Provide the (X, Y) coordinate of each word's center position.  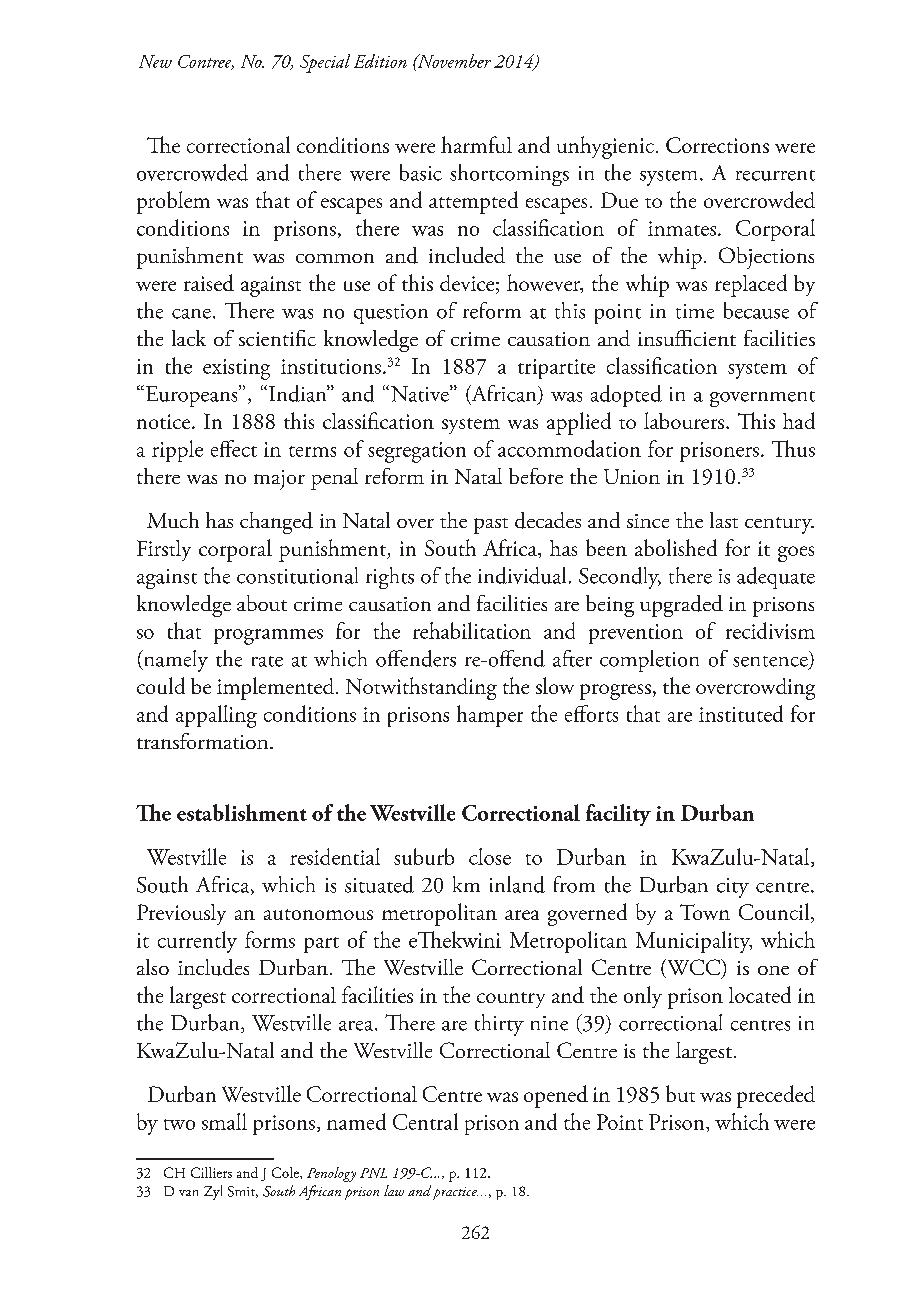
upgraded (681, 606)
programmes (268, 637)
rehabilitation (472, 630)
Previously (181, 914)
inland (517, 884)
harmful (476, 144)
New (155, 61)
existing (236, 369)
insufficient (687, 338)
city (733, 888)
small (224, 1121)
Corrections (717, 145)
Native (421, 393)
